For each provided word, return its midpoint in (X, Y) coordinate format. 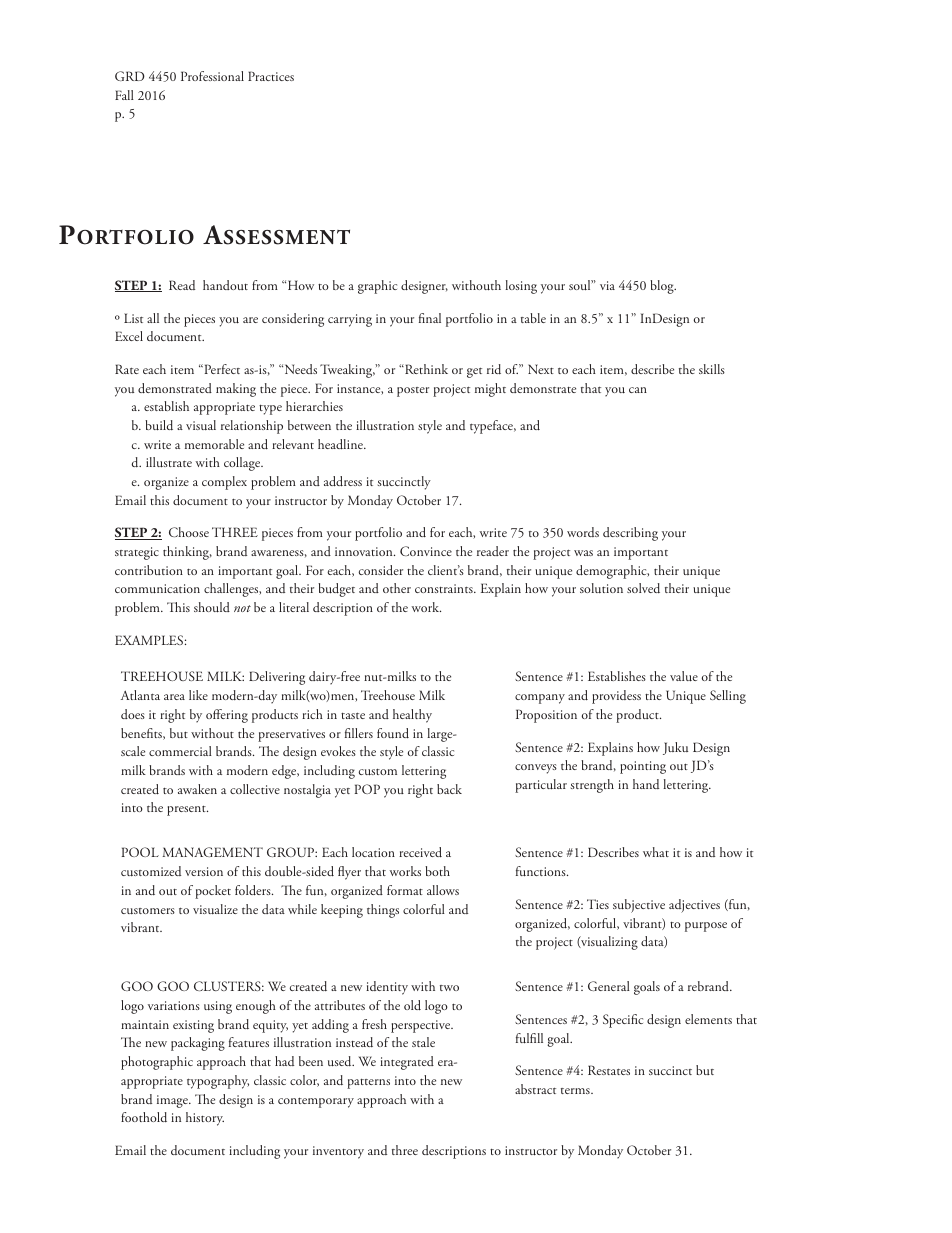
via (607, 285)
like (198, 695)
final (430, 318)
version (204, 871)
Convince (426, 551)
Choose (189, 532)
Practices (271, 76)
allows (443, 890)
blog (663, 287)
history (205, 1119)
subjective (639, 906)
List (133, 318)
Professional (212, 76)
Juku (675, 748)
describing (630, 534)
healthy (412, 716)
